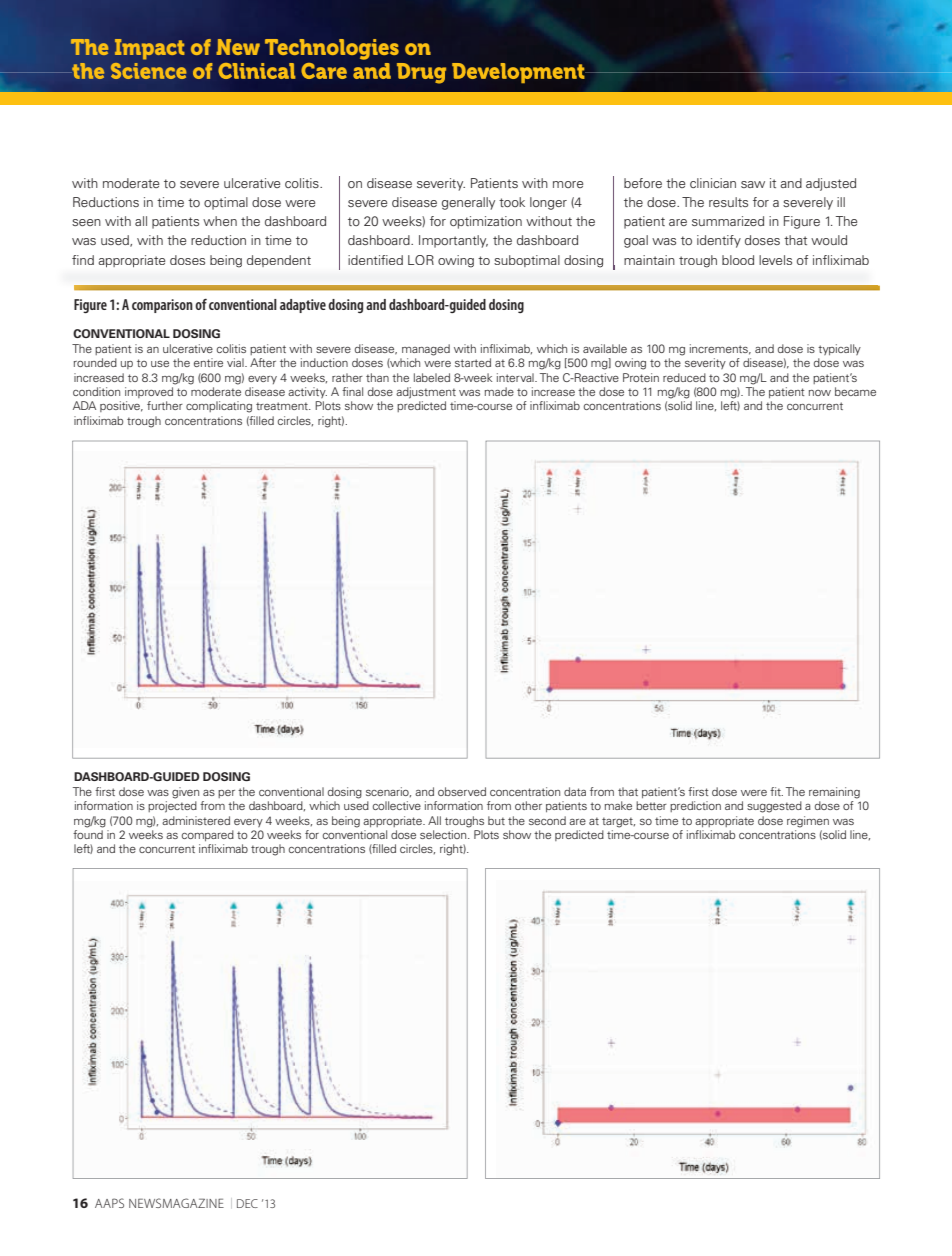 The height and width of the document is (1256, 952). I want to click on observed, so click(462, 791).
